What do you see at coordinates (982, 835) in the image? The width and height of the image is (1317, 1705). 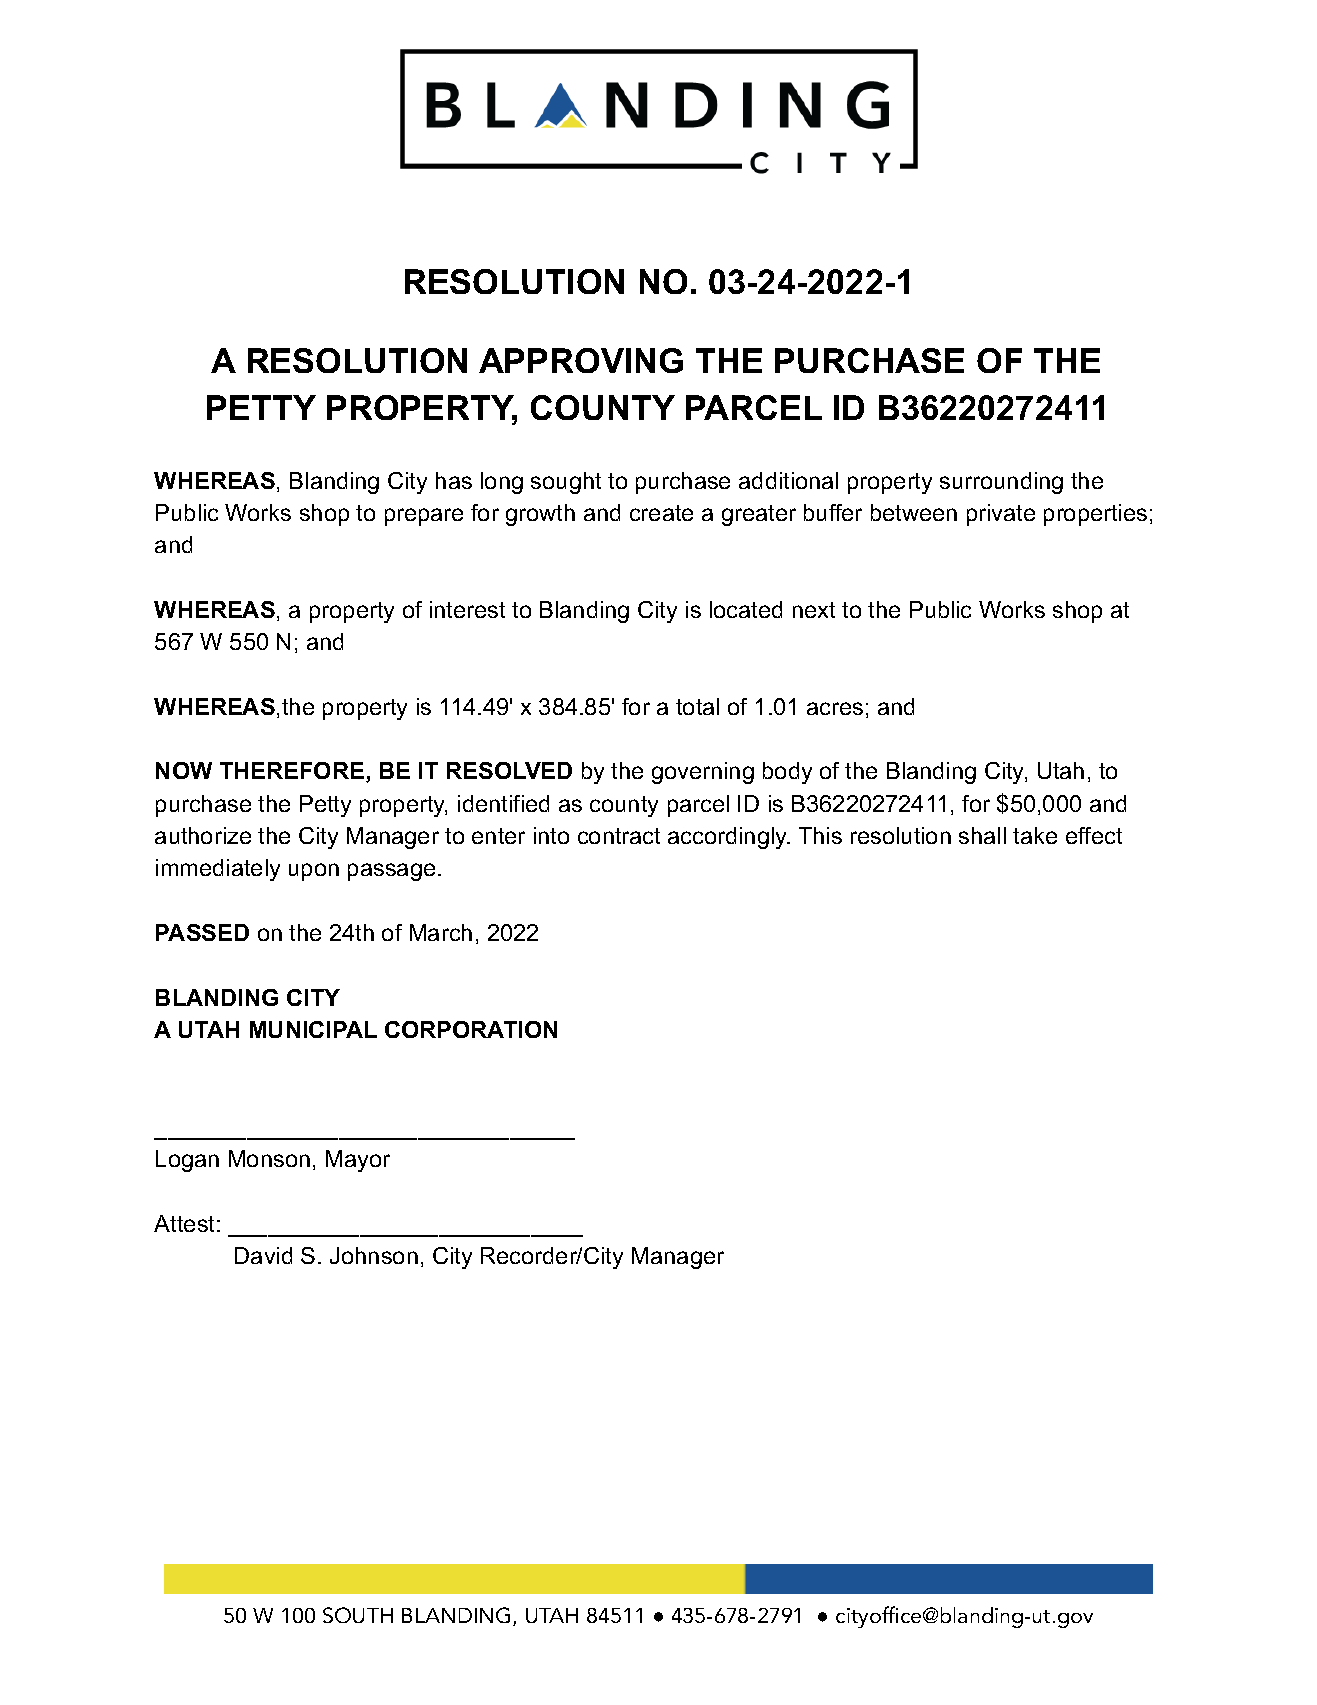 I see `shall` at bounding box center [982, 835].
